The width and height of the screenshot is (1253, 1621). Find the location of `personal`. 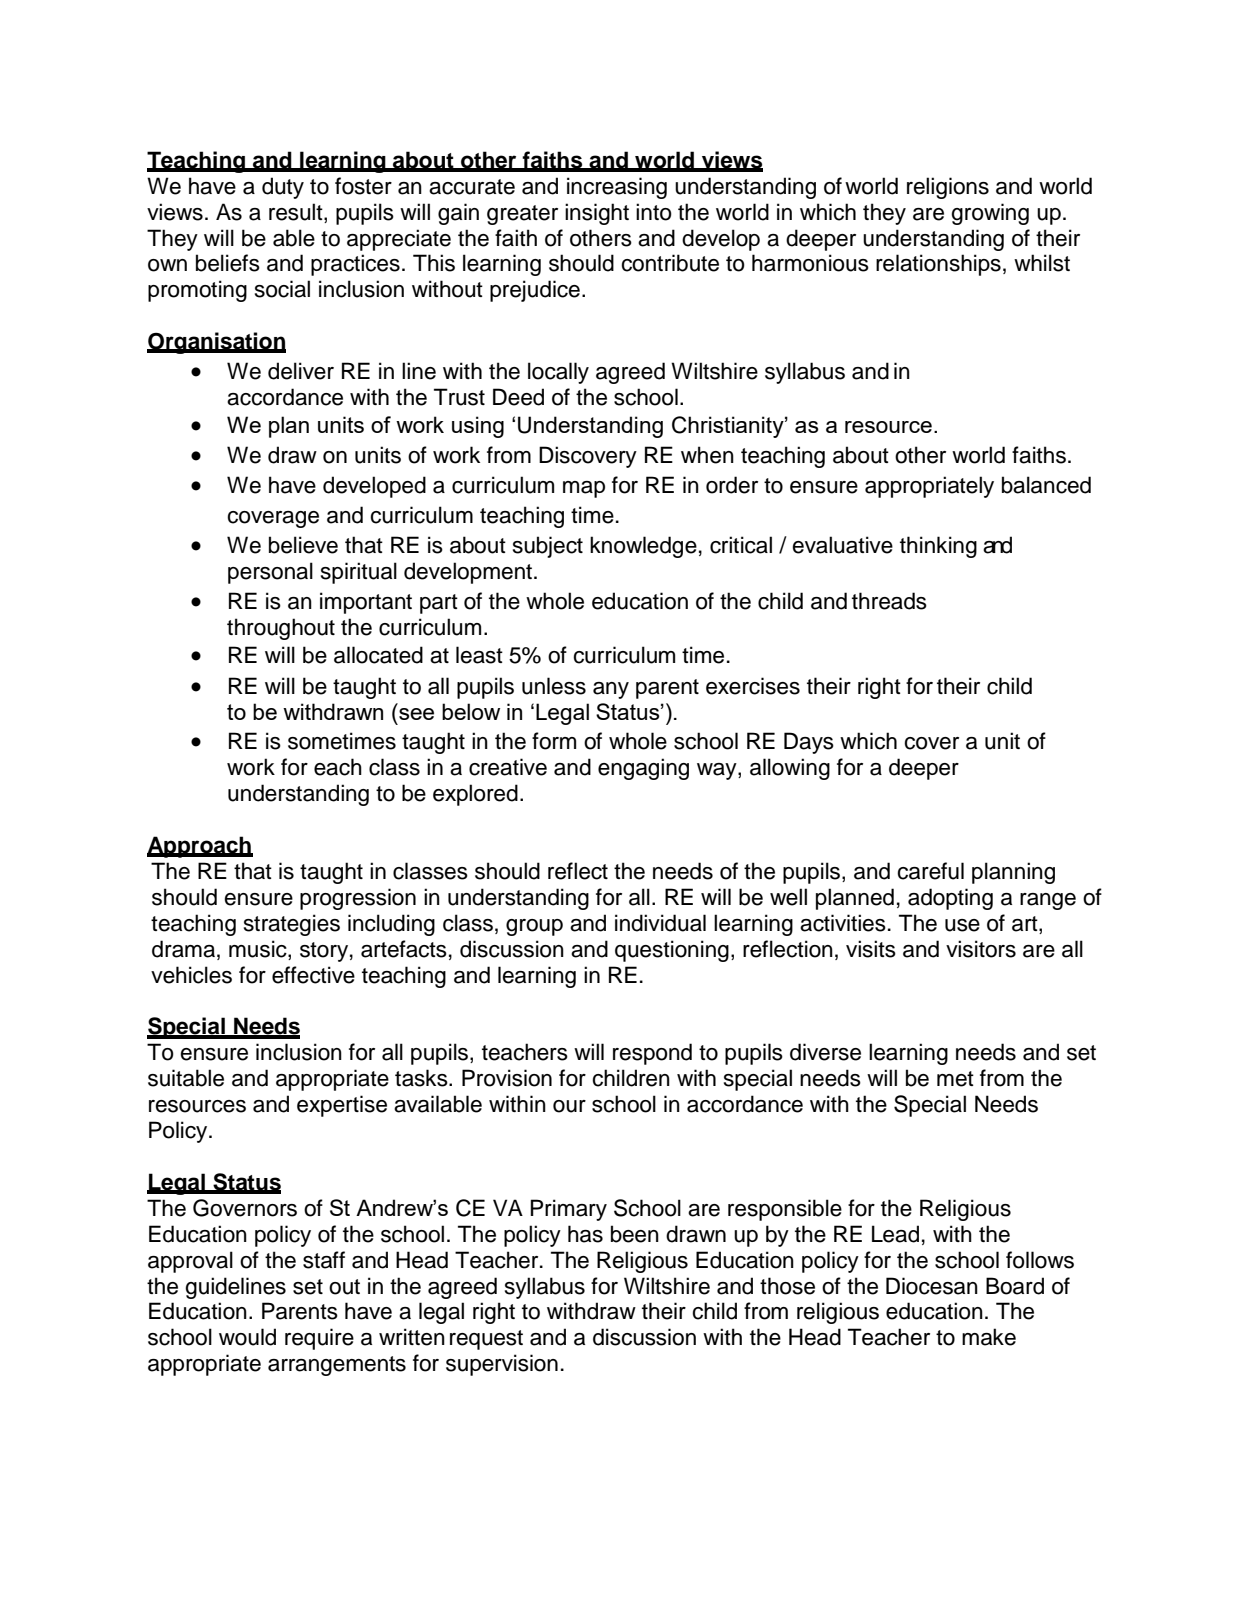

personal is located at coordinates (270, 573).
